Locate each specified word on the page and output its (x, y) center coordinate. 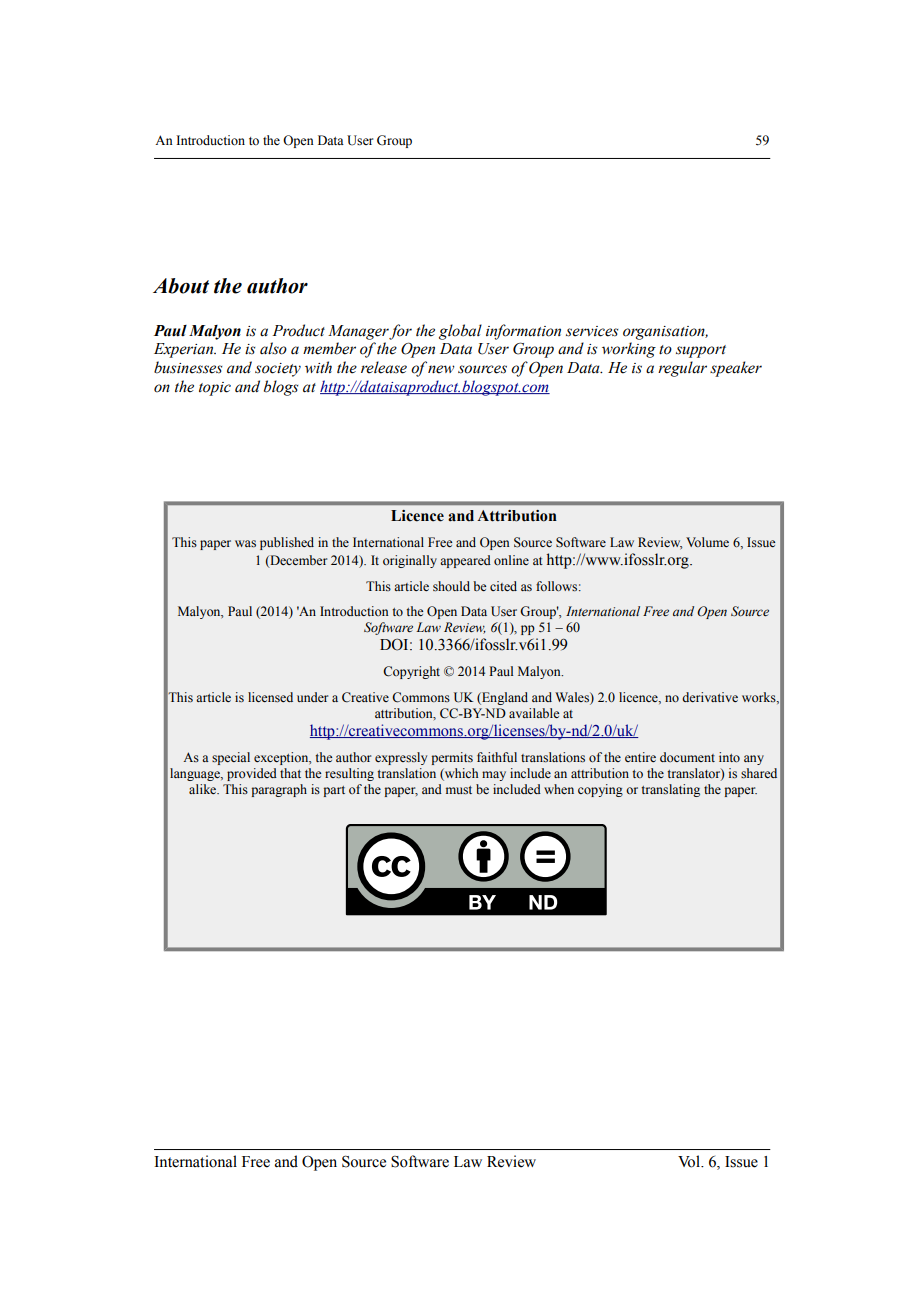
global (460, 332)
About (181, 286)
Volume (707, 542)
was (245, 544)
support (701, 351)
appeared (465, 561)
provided (252, 774)
